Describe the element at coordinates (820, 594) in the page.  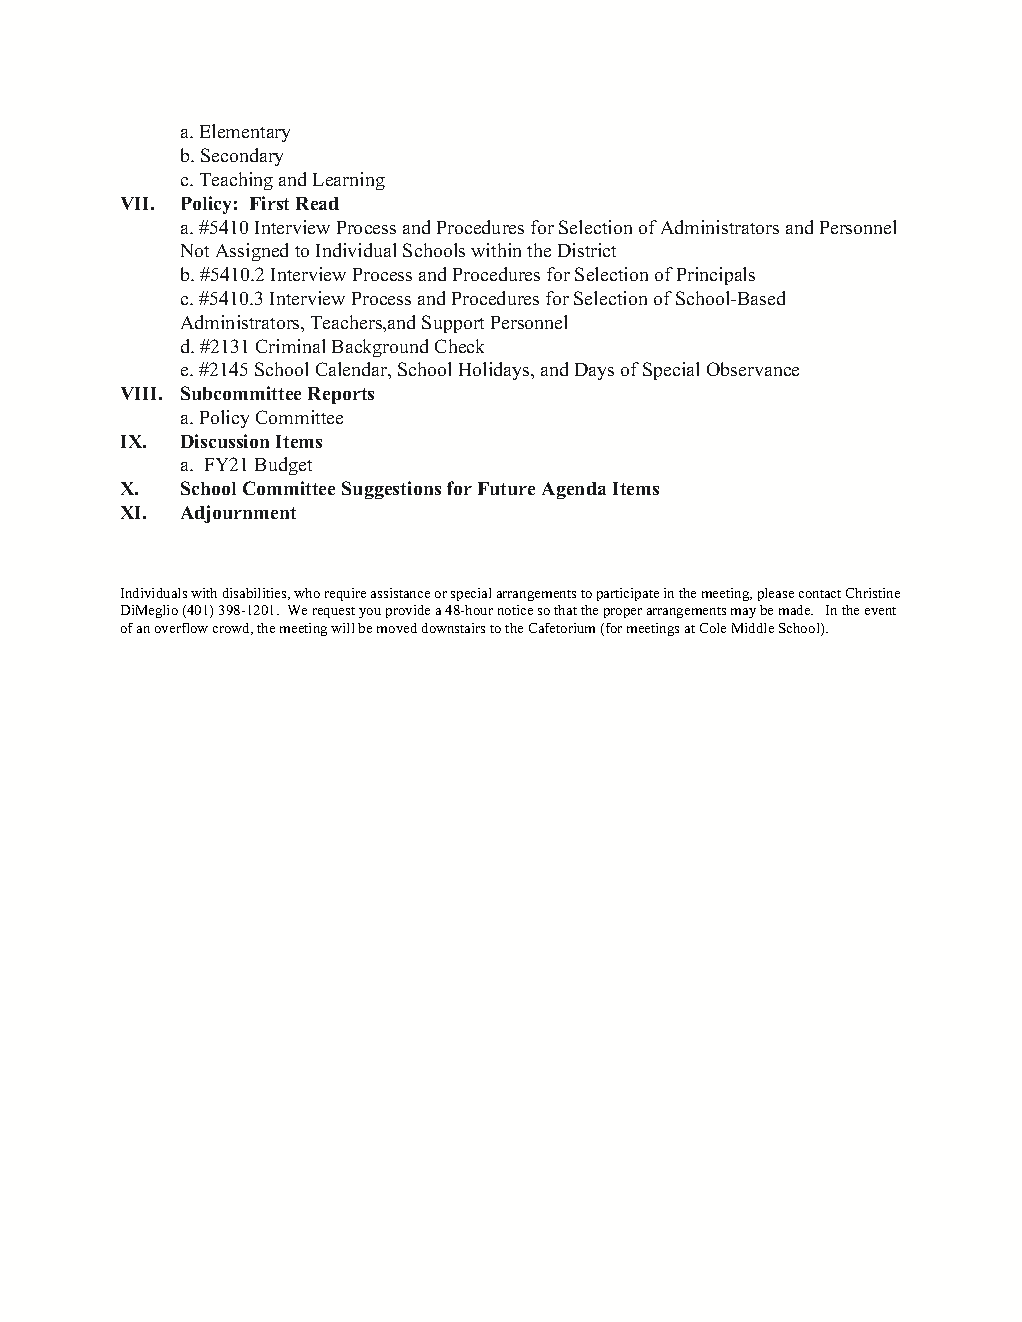
I see `contact` at that location.
